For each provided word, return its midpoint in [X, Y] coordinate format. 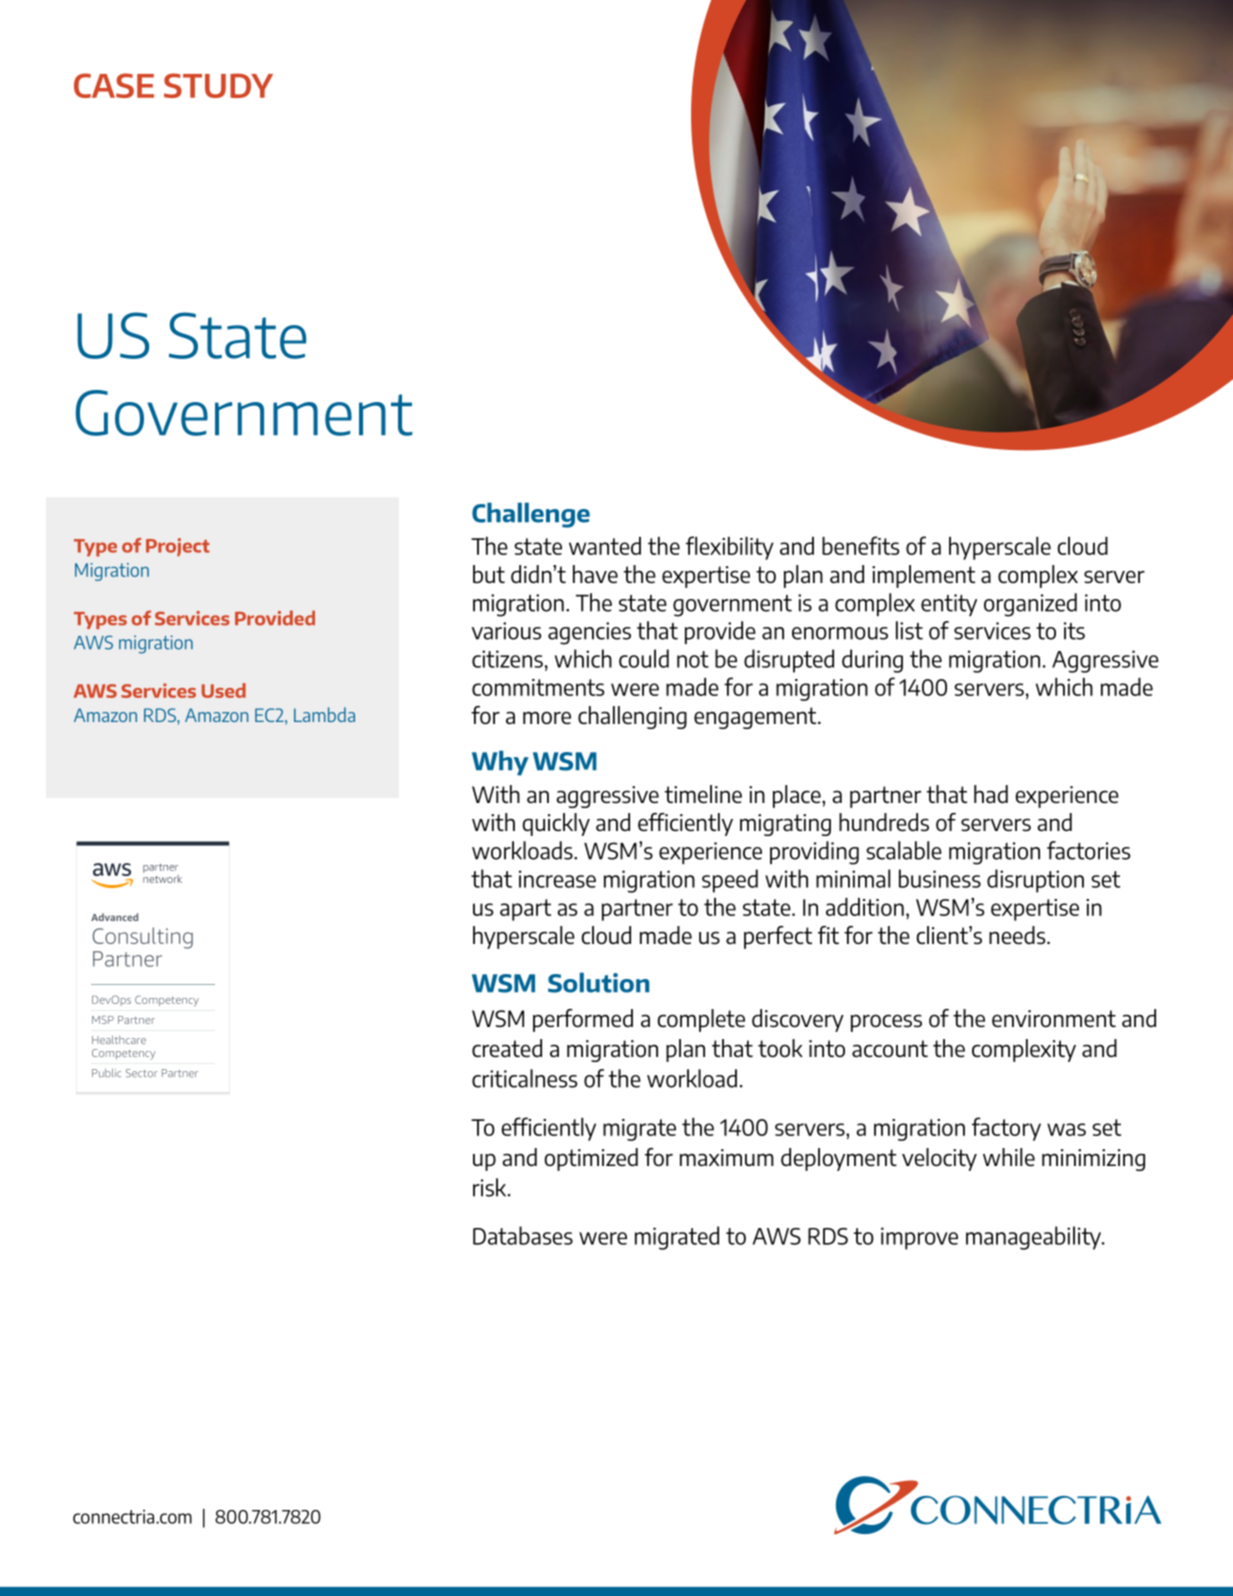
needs [1018, 935]
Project [177, 547]
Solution [598, 982]
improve [919, 1238]
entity [949, 605]
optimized [591, 1159]
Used [224, 690]
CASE [114, 85]
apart [525, 910]
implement [923, 576]
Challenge [531, 515]
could [644, 658]
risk [491, 1187]
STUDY [218, 85]
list [909, 630]
